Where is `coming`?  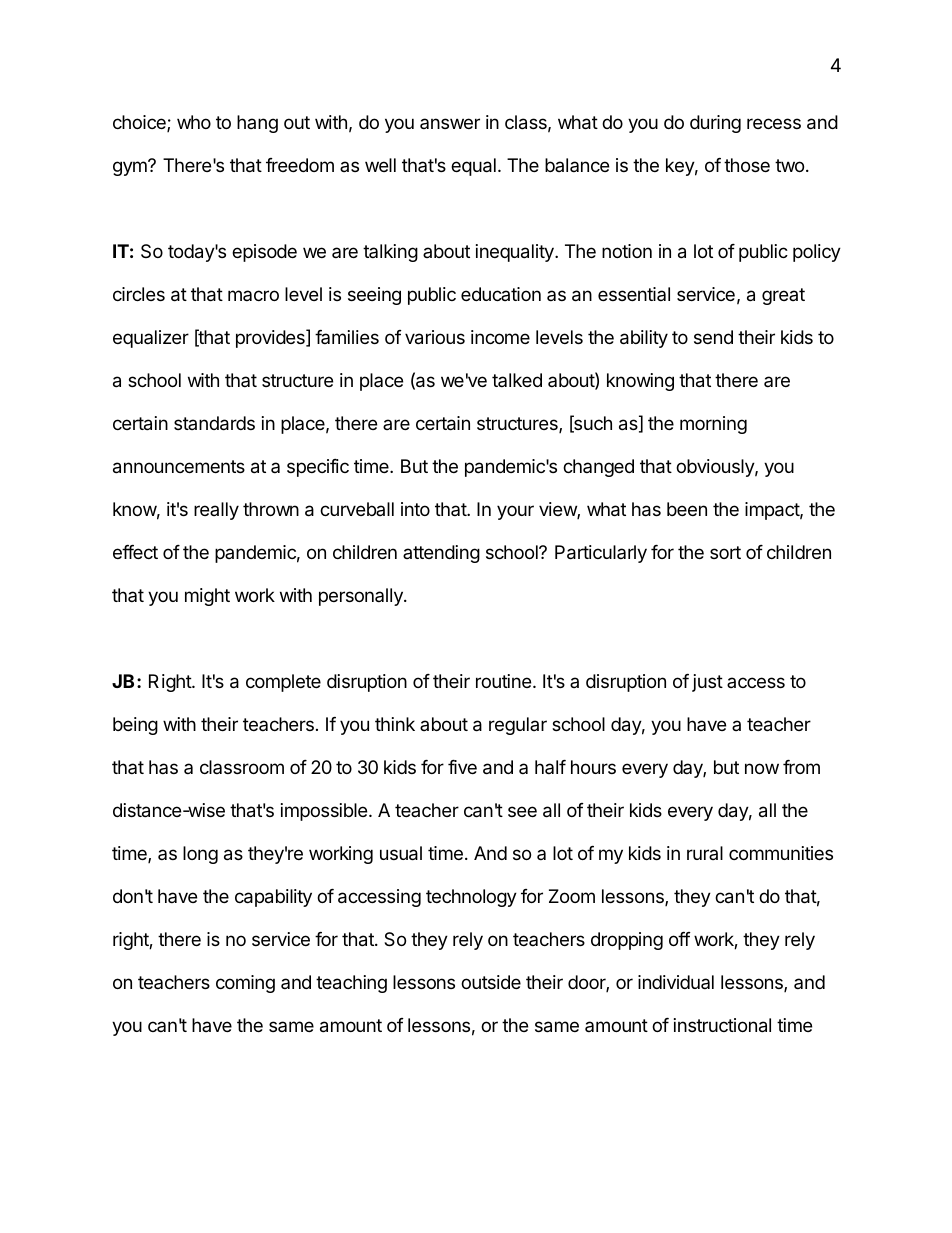
coming is located at coordinates (245, 984).
